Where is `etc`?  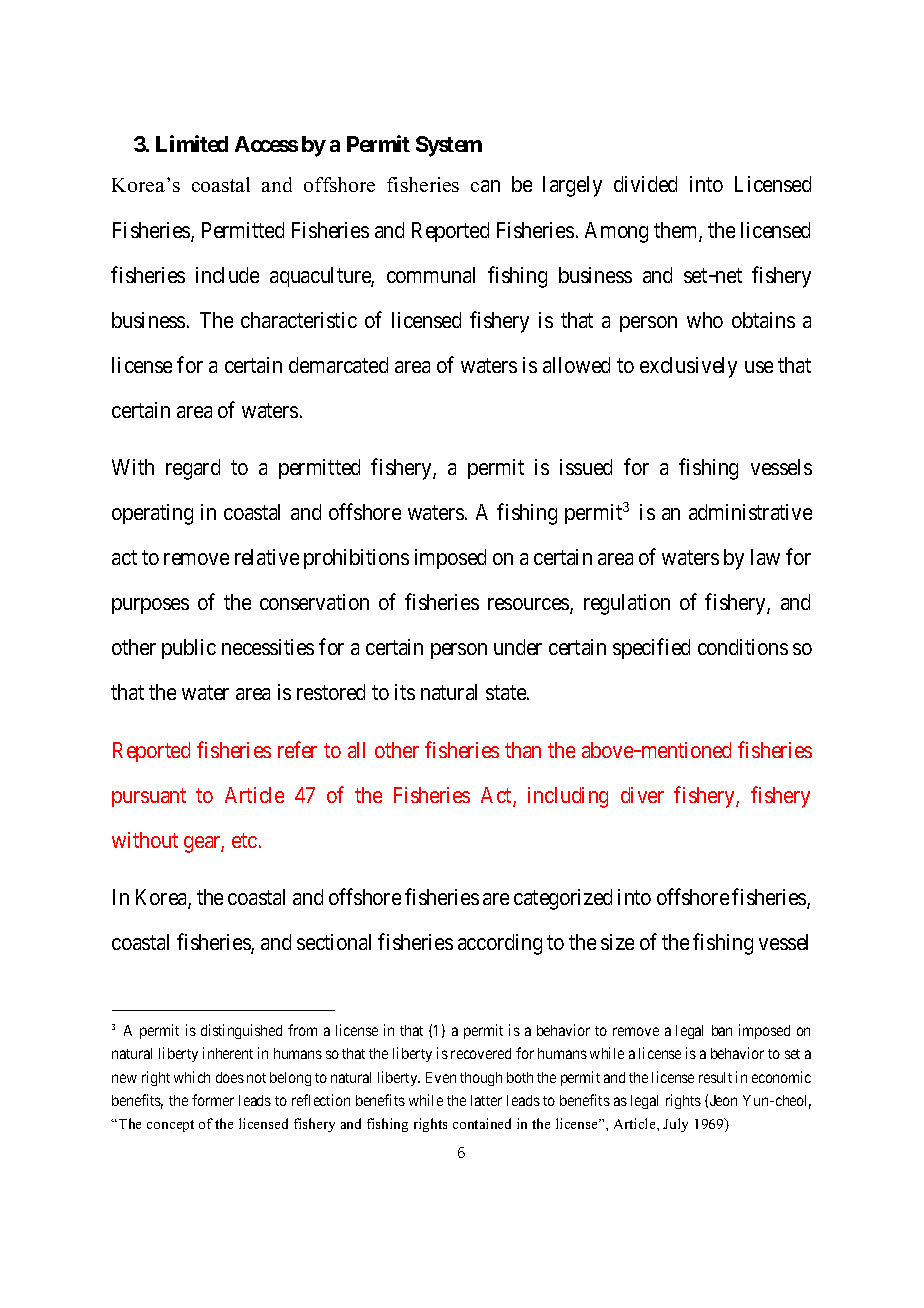 etc is located at coordinates (244, 840).
